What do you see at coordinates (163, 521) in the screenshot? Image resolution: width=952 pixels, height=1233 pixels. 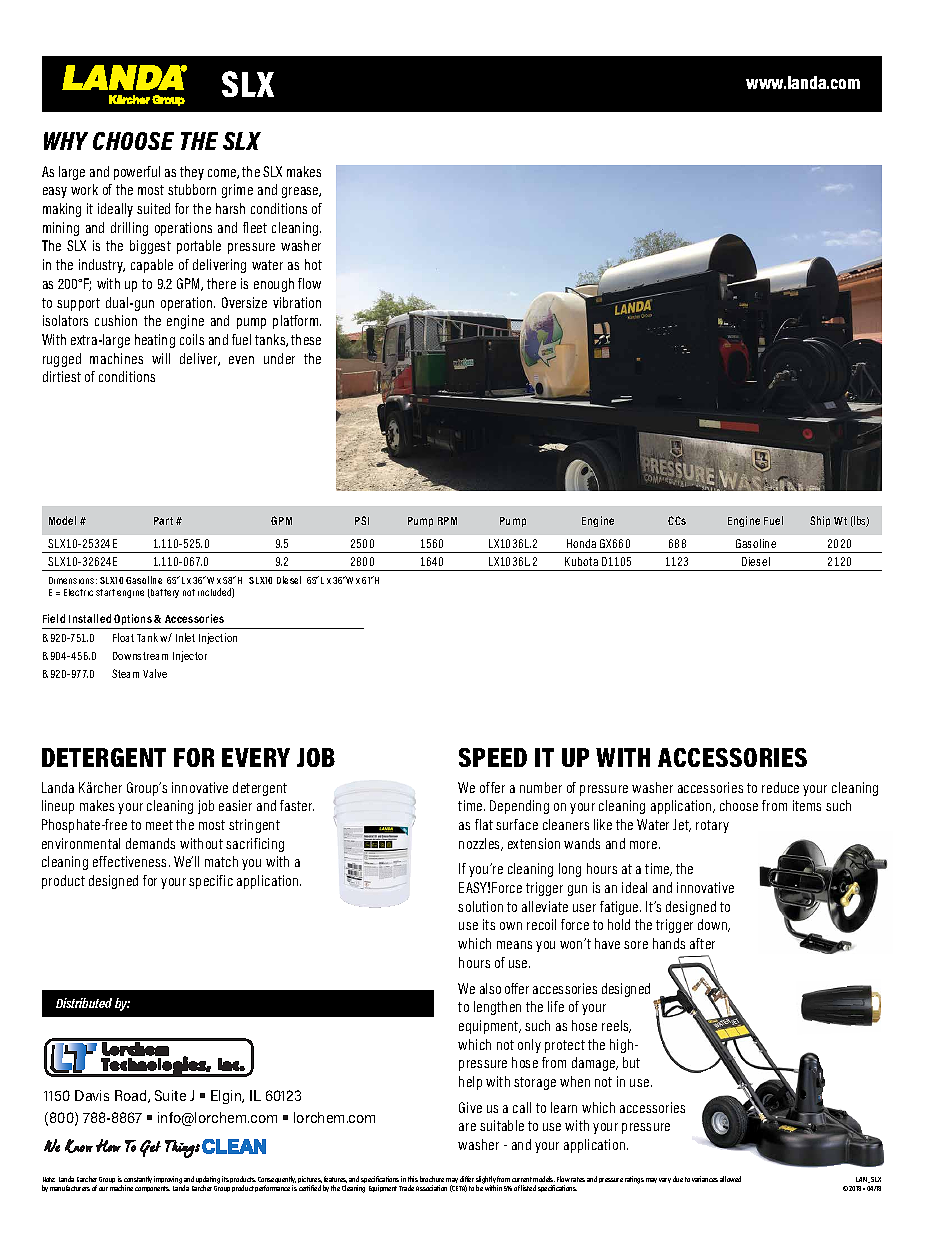 I see `Part` at bounding box center [163, 521].
